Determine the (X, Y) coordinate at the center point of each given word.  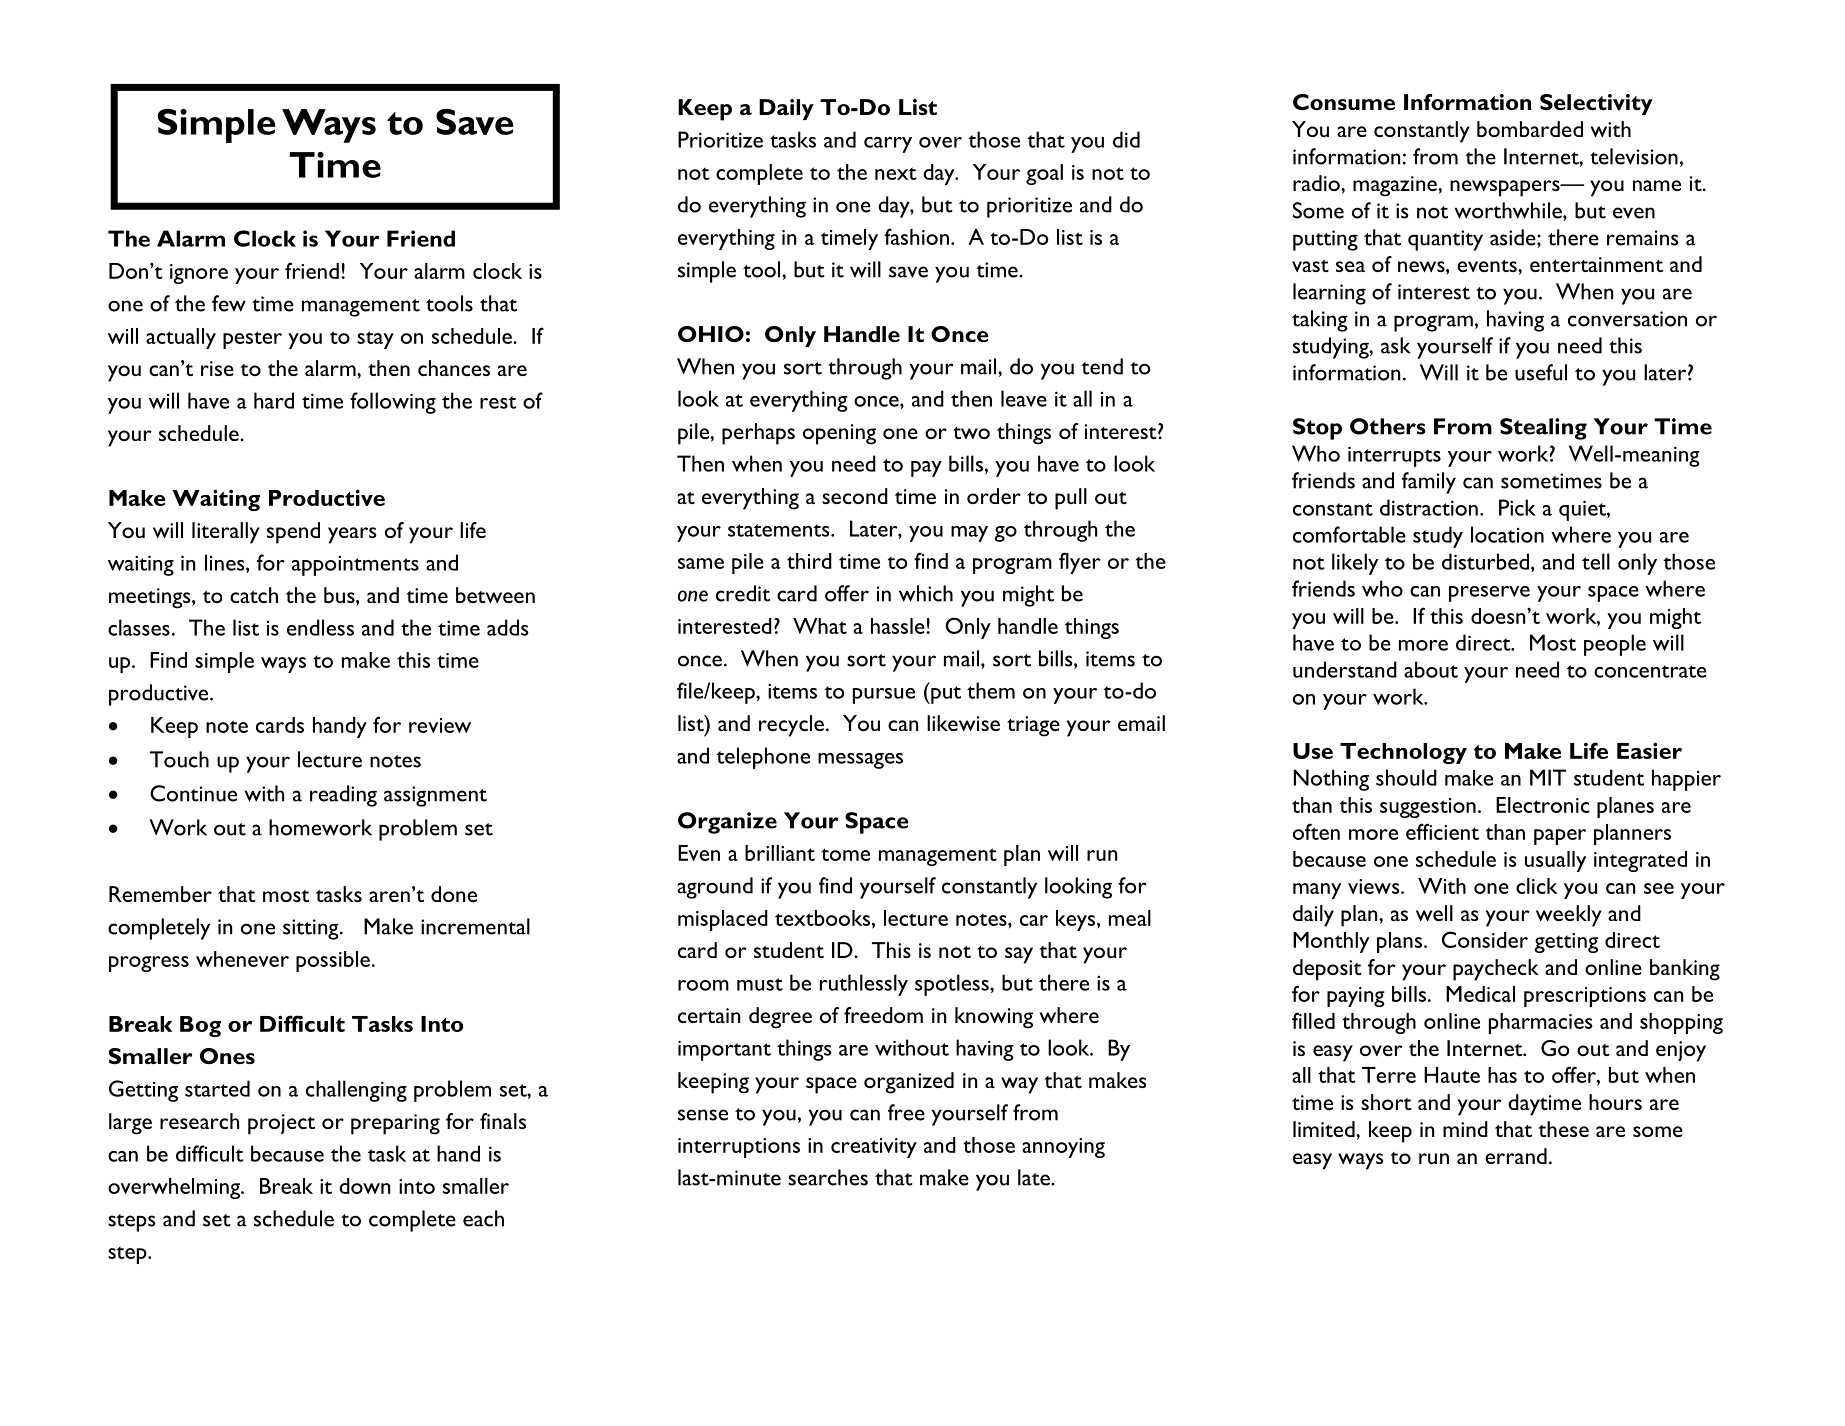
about (1431, 669)
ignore (199, 274)
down (364, 1186)
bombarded (1530, 129)
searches (828, 1177)
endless (320, 627)
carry (888, 145)
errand (1516, 1156)
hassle (899, 626)
